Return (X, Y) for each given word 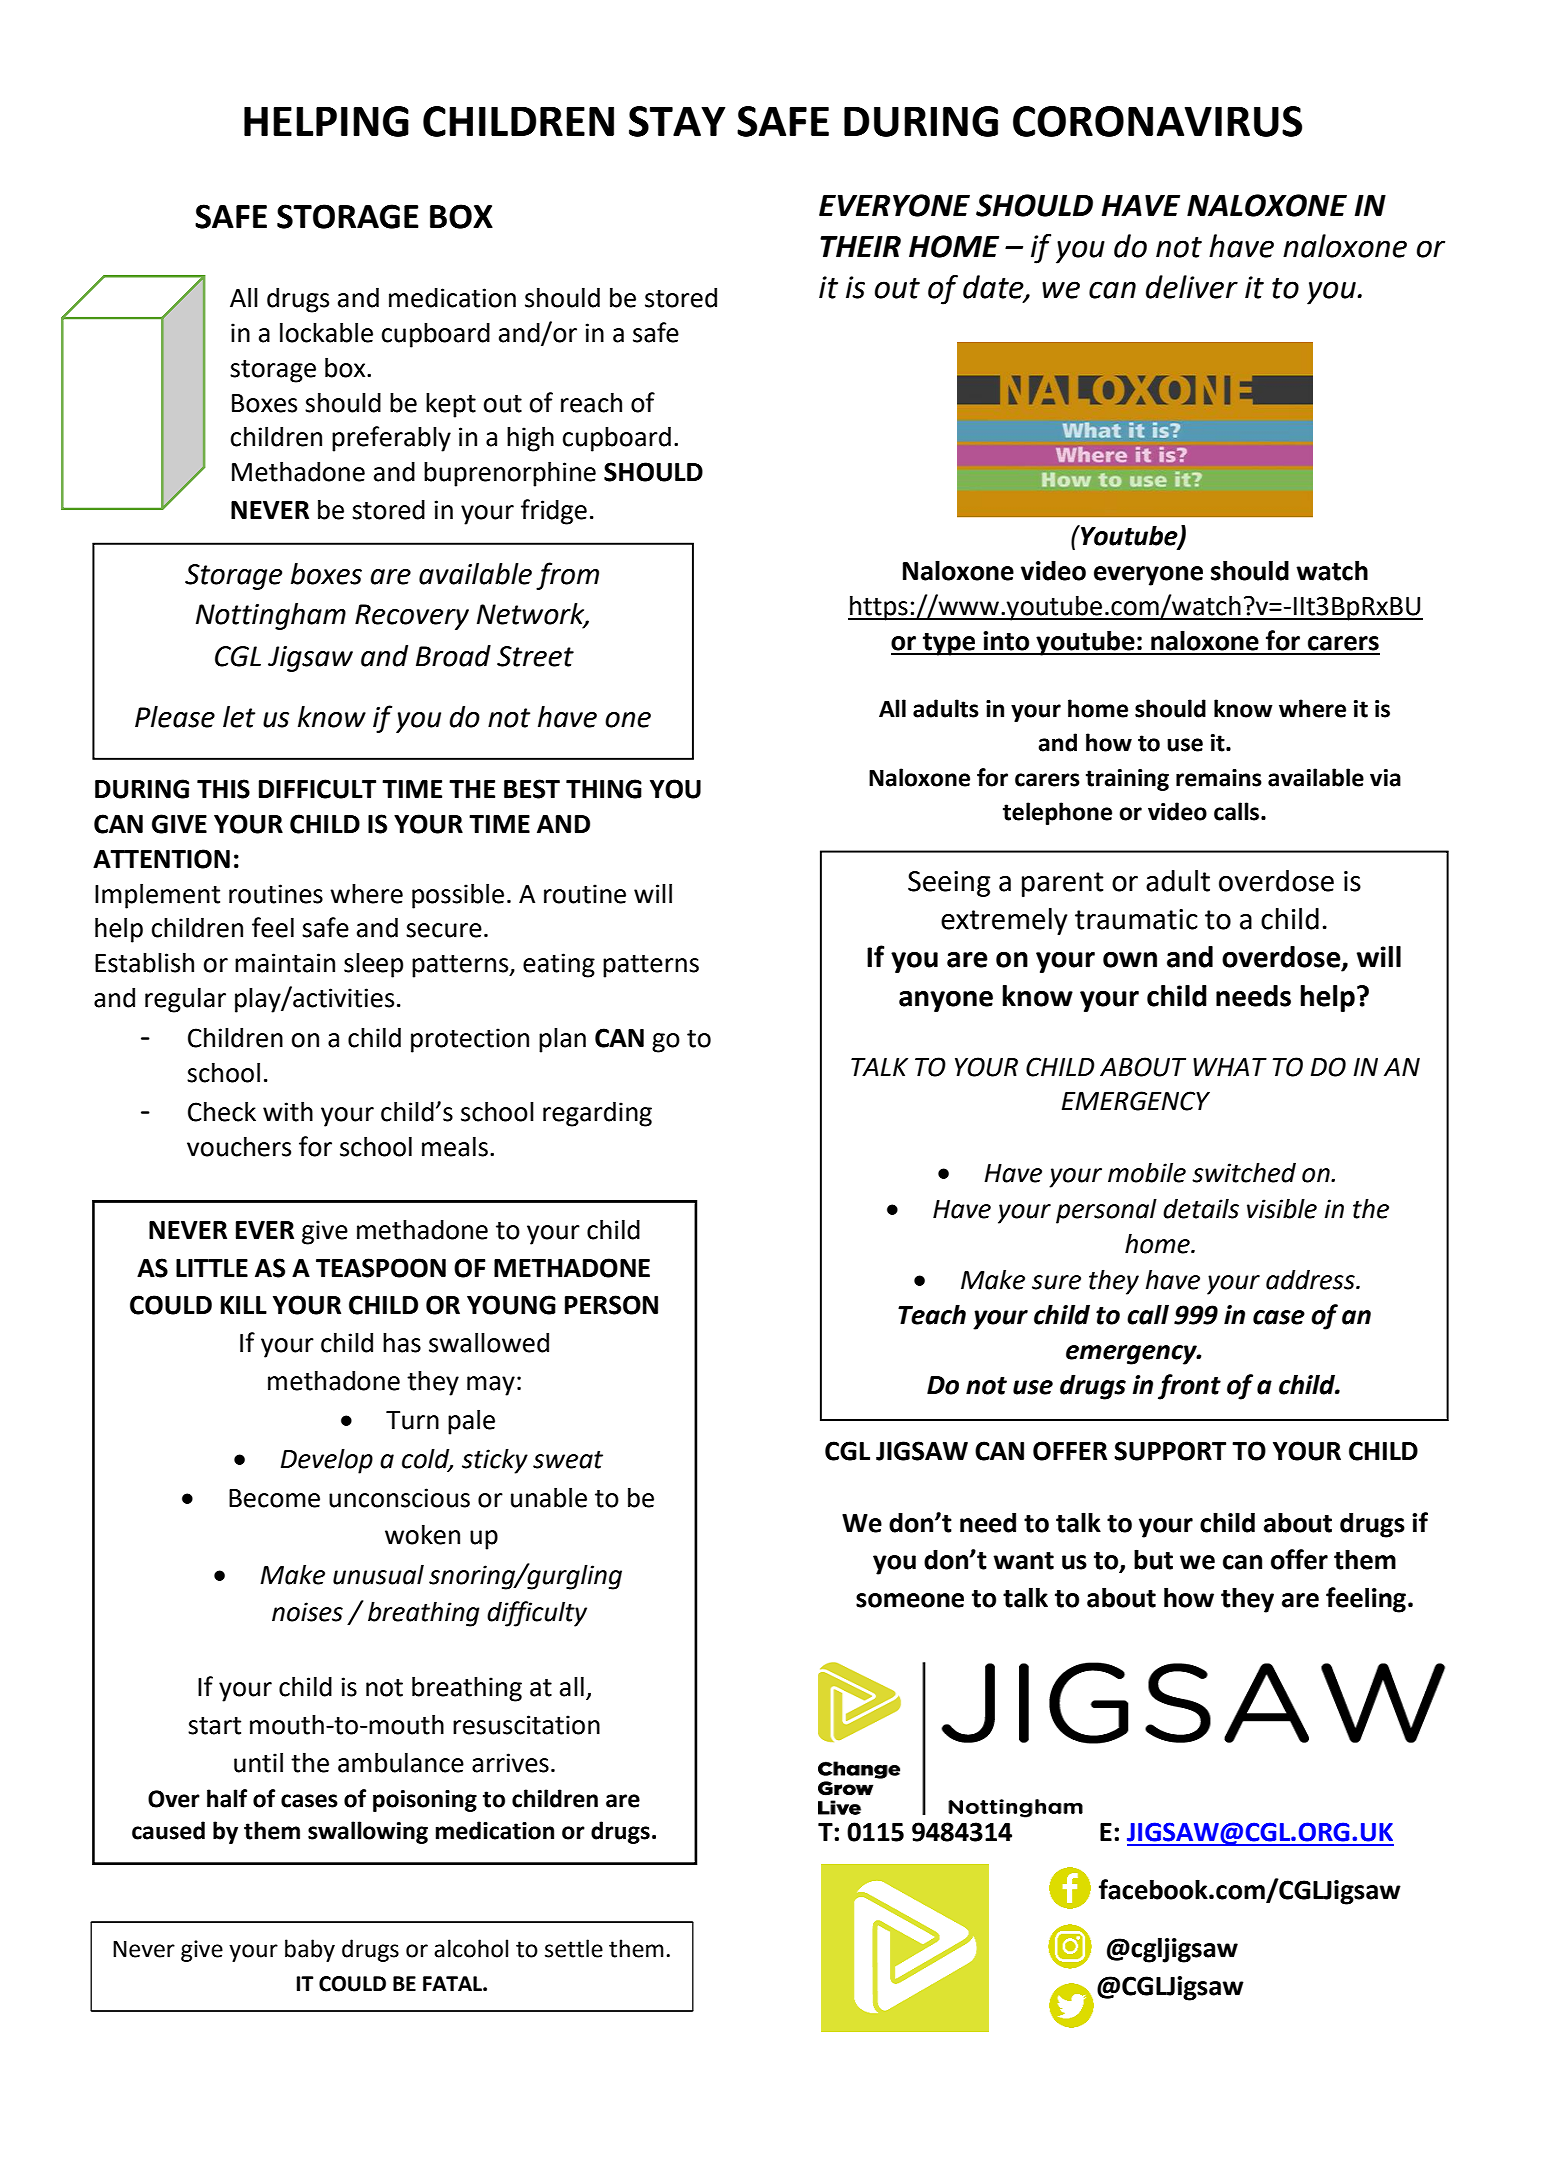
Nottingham (271, 616)
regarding (597, 1114)
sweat (568, 1460)
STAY (677, 121)
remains (1219, 778)
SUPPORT (1170, 1451)
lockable (326, 332)
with (288, 1111)
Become (274, 1498)
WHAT (1230, 1067)
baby (310, 1950)
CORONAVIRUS (1157, 121)
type (949, 644)
